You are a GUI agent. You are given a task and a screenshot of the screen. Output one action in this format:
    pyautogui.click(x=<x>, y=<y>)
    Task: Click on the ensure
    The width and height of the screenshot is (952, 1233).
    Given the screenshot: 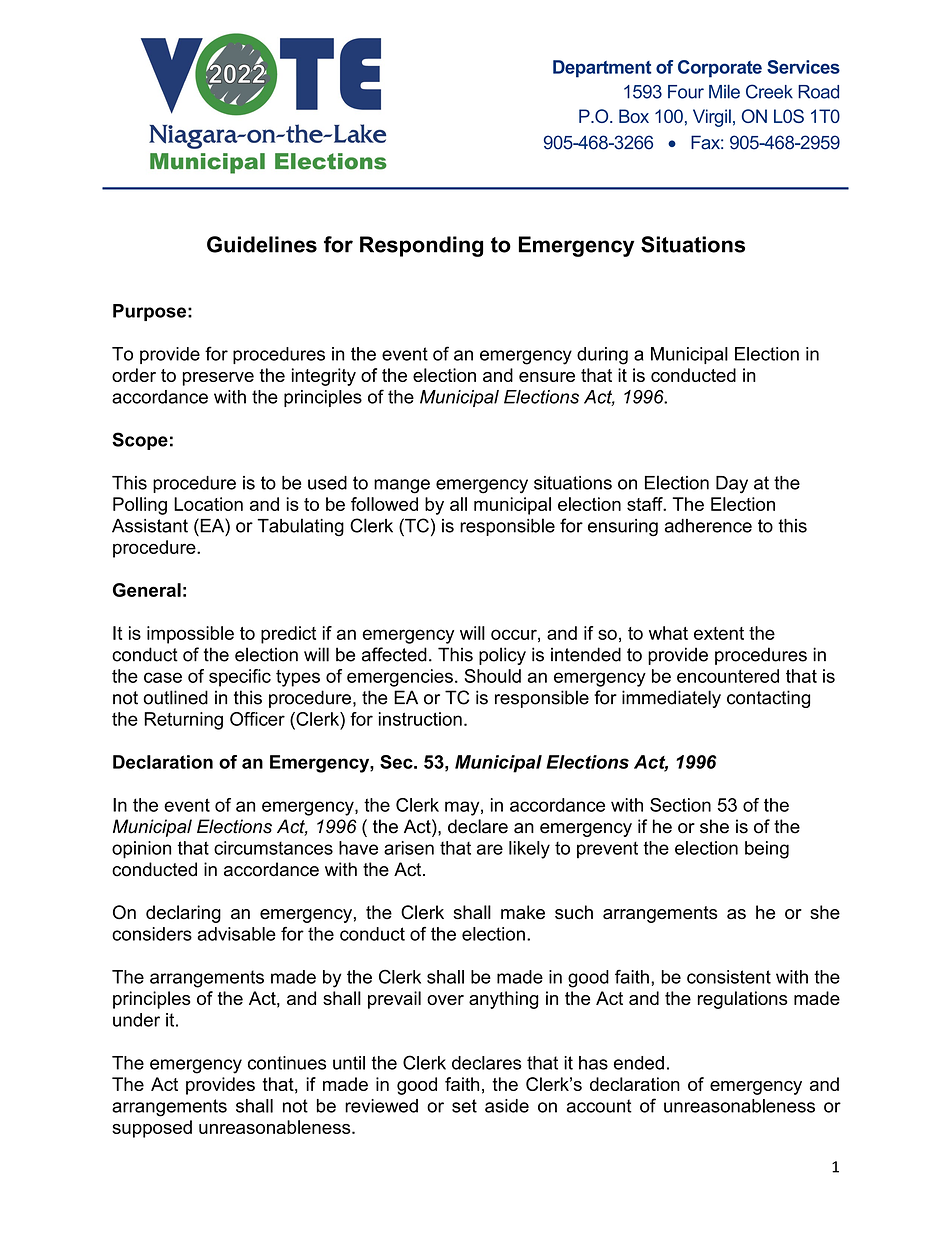 What is the action you would take?
    pyautogui.click(x=547, y=377)
